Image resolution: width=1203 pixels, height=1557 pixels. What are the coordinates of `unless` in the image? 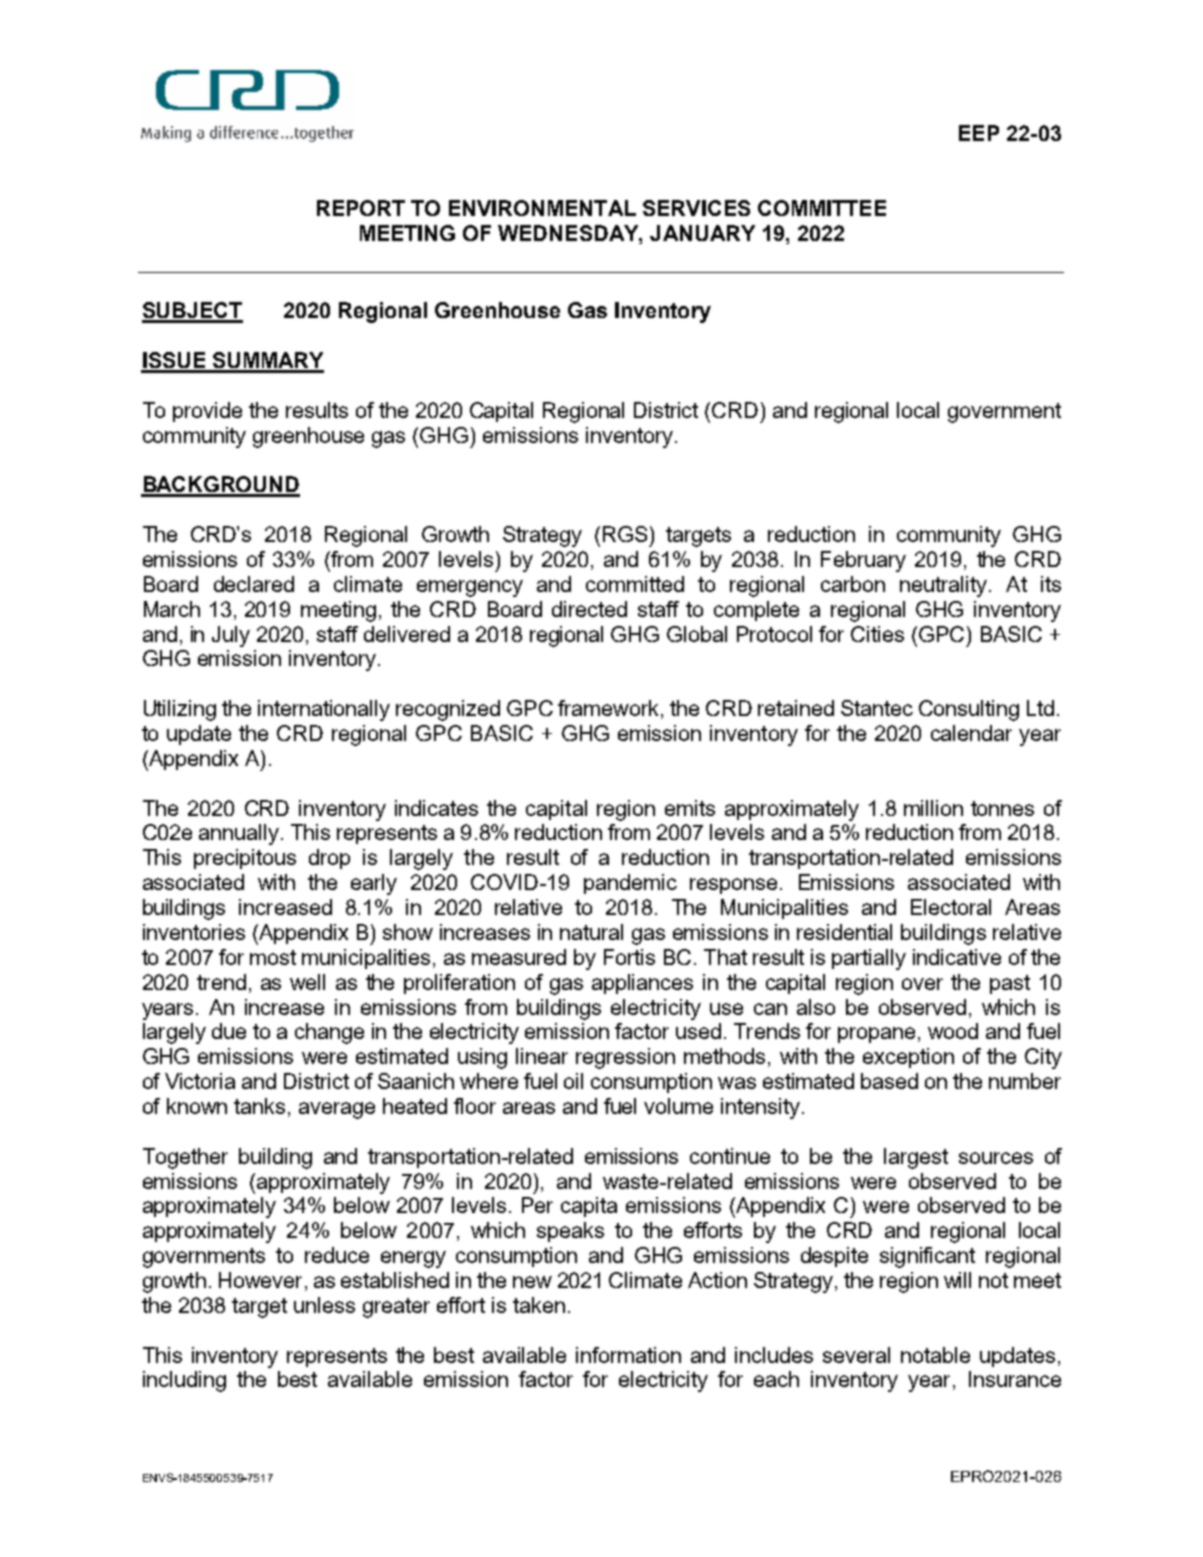 It's located at (324, 1305).
